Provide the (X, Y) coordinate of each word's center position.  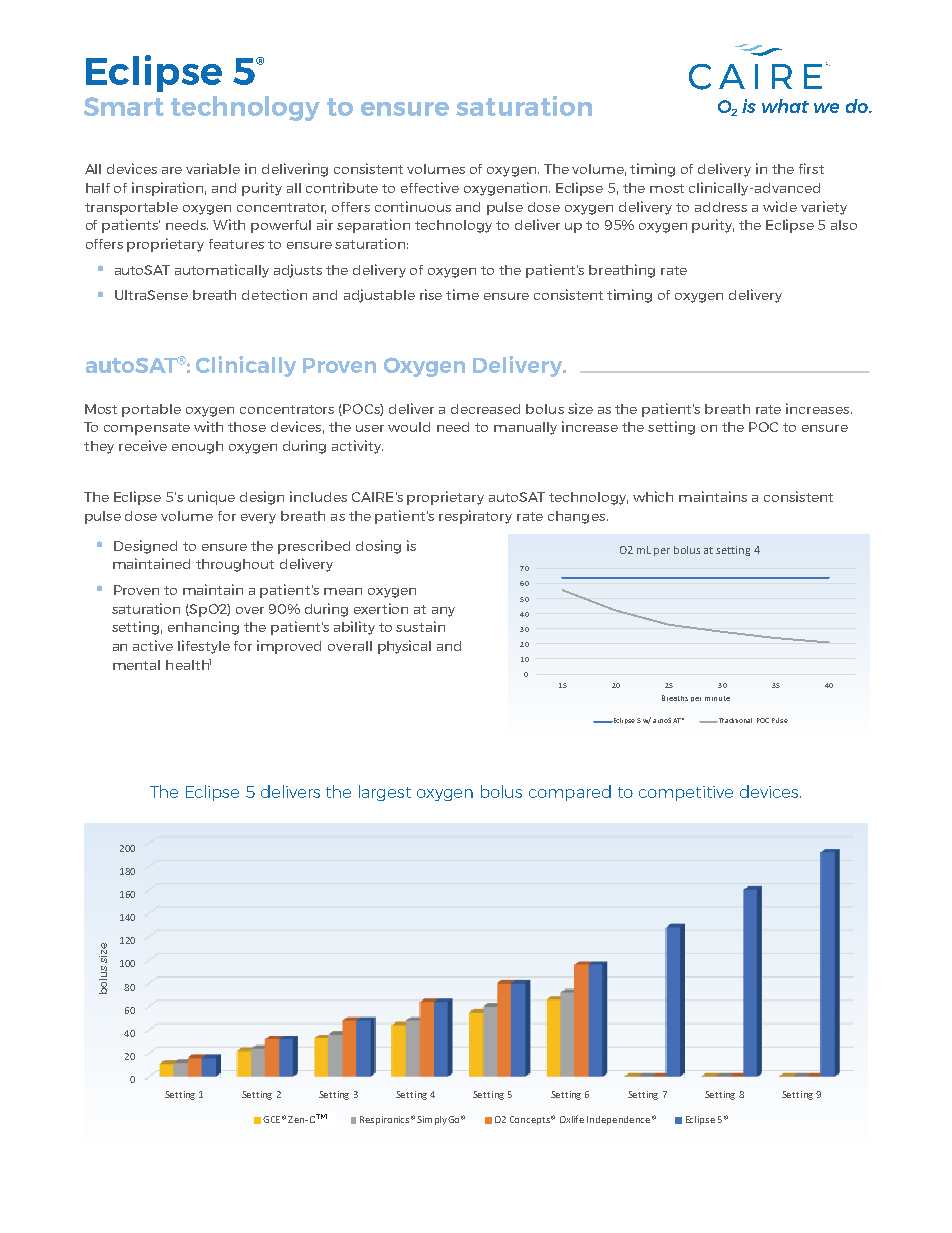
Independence (618, 1120)
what (785, 106)
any (443, 612)
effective (430, 187)
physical (404, 647)
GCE (271, 1119)
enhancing (203, 628)
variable (213, 168)
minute (717, 698)
